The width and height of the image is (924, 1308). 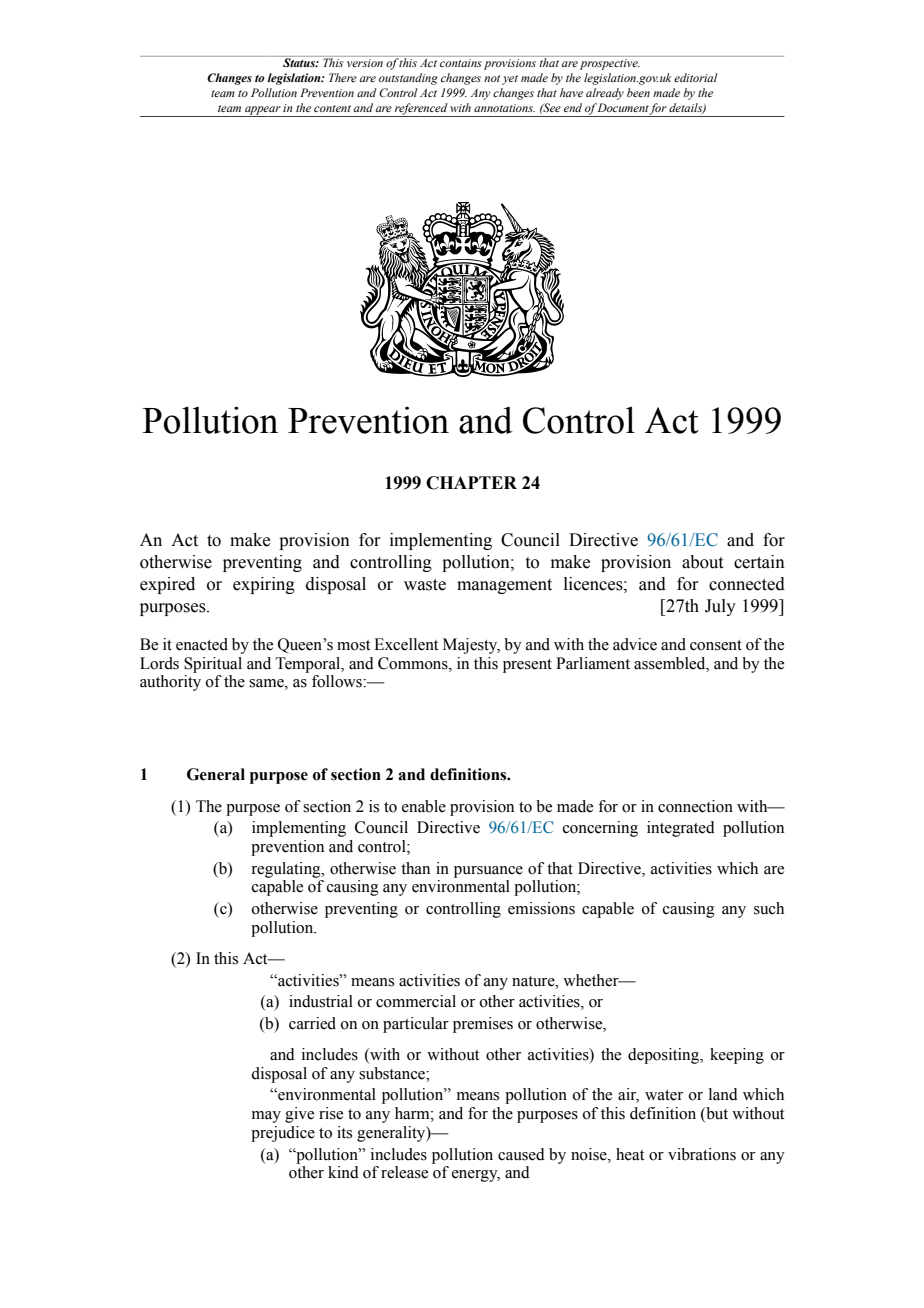 What do you see at coordinates (266, 1117) in the image?
I see `may` at bounding box center [266, 1117].
